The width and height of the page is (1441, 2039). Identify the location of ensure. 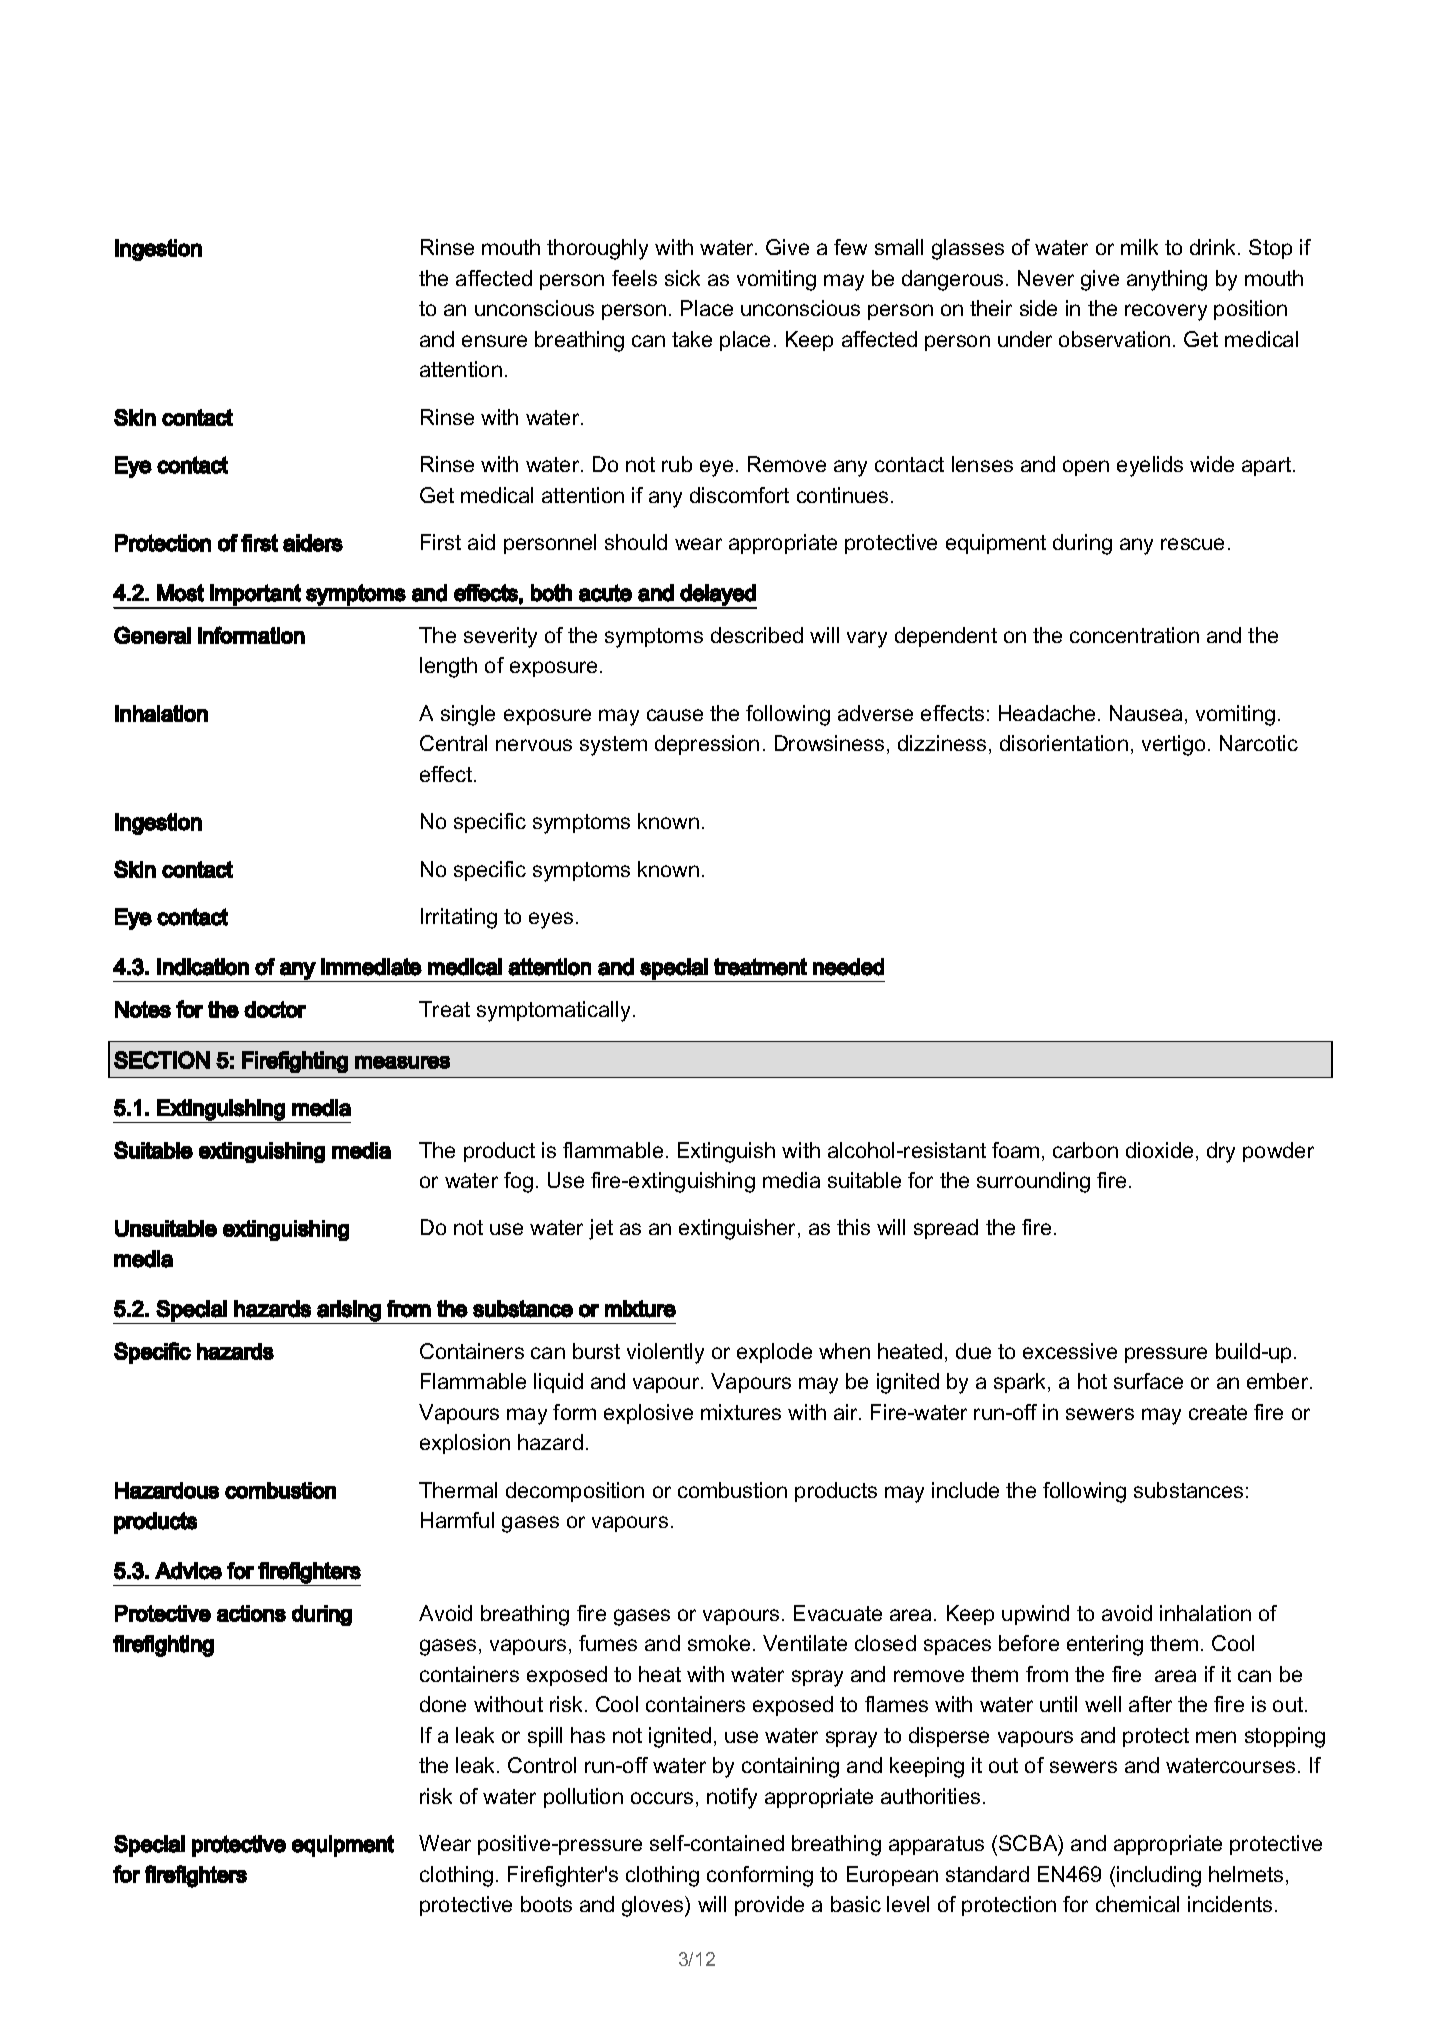
(494, 341).
